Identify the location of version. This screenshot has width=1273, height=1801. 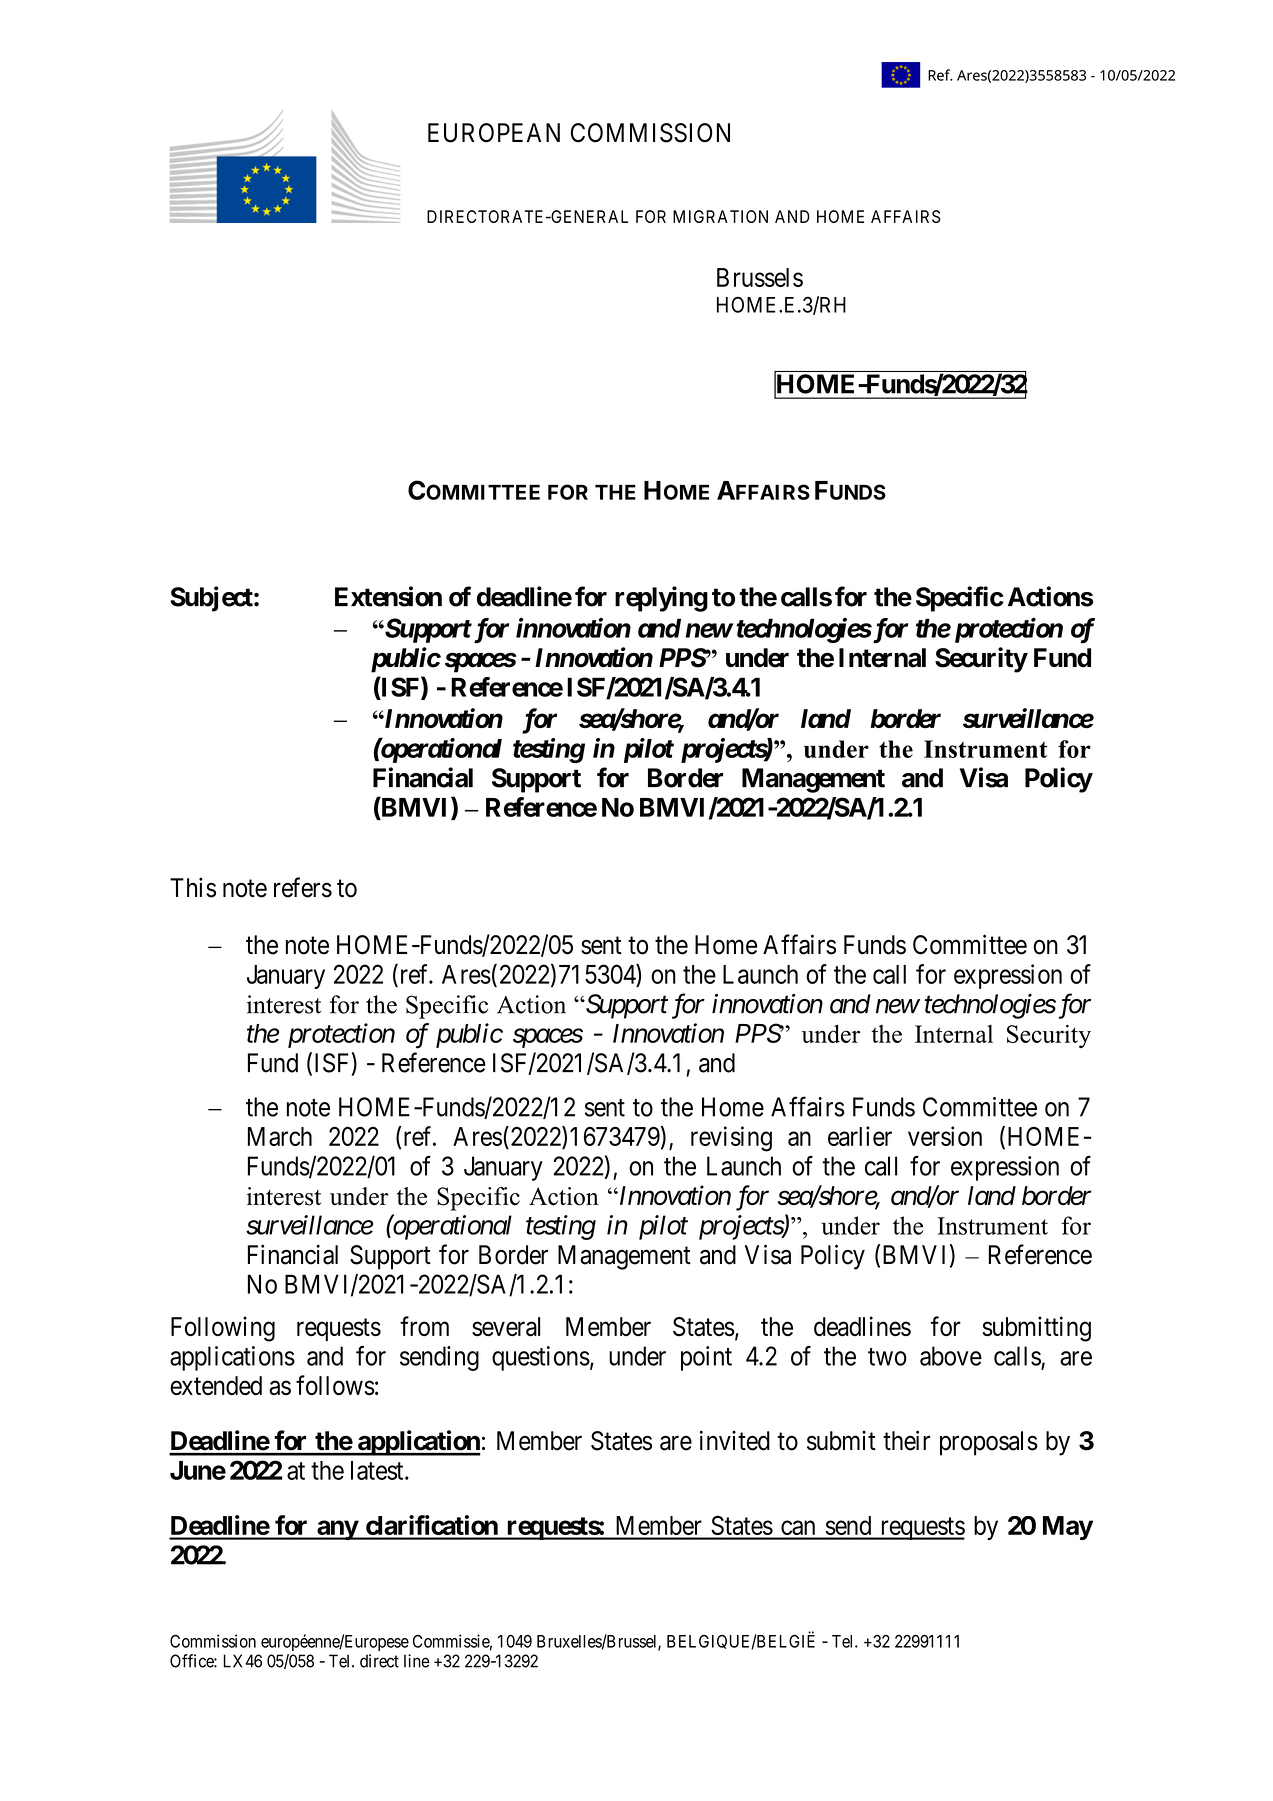
(945, 1136).
